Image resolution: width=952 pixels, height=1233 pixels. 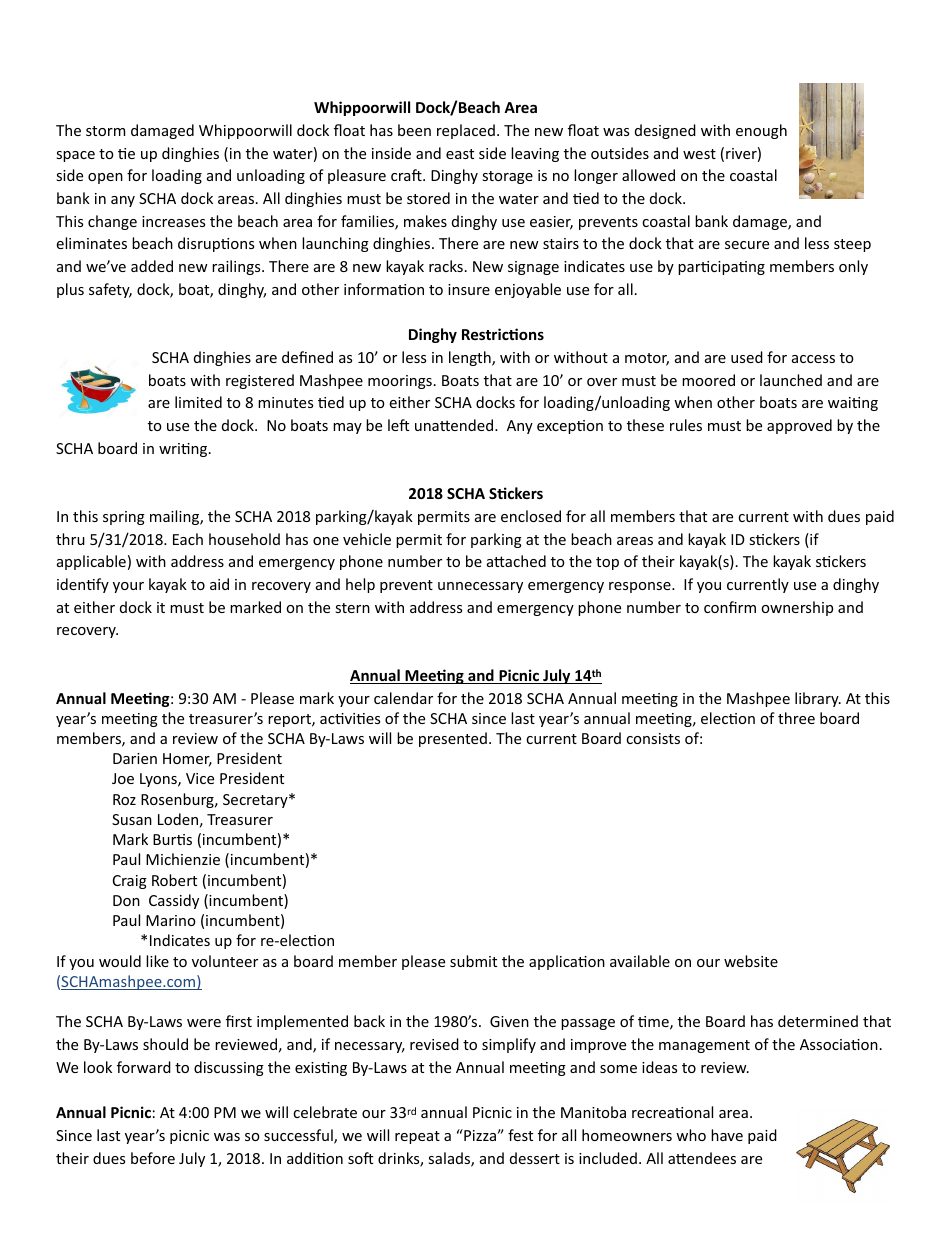 I want to click on Pizza, so click(x=479, y=1135).
